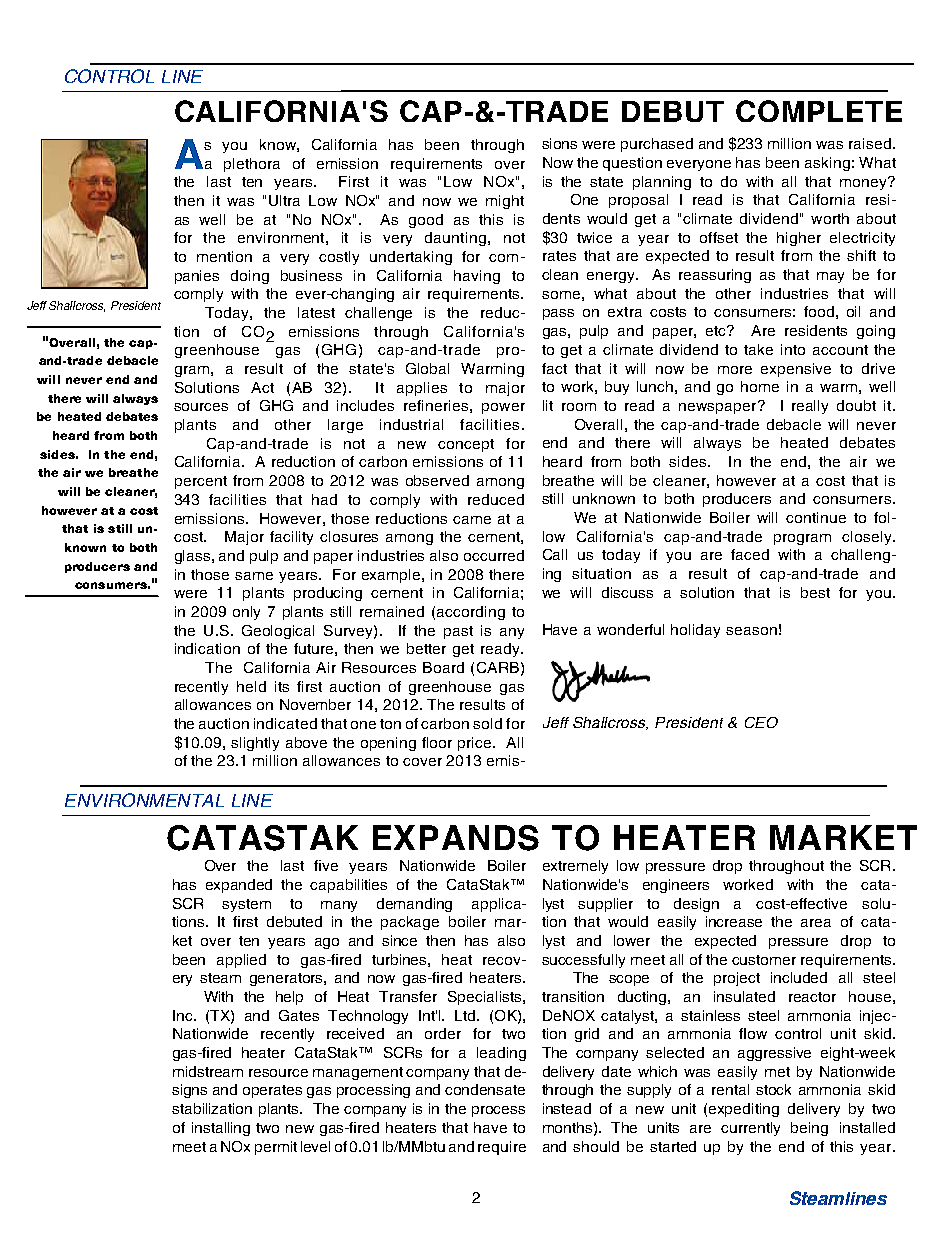  What do you see at coordinates (471, 613) in the screenshot?
I see `according` at bounding box center [471, 613].
